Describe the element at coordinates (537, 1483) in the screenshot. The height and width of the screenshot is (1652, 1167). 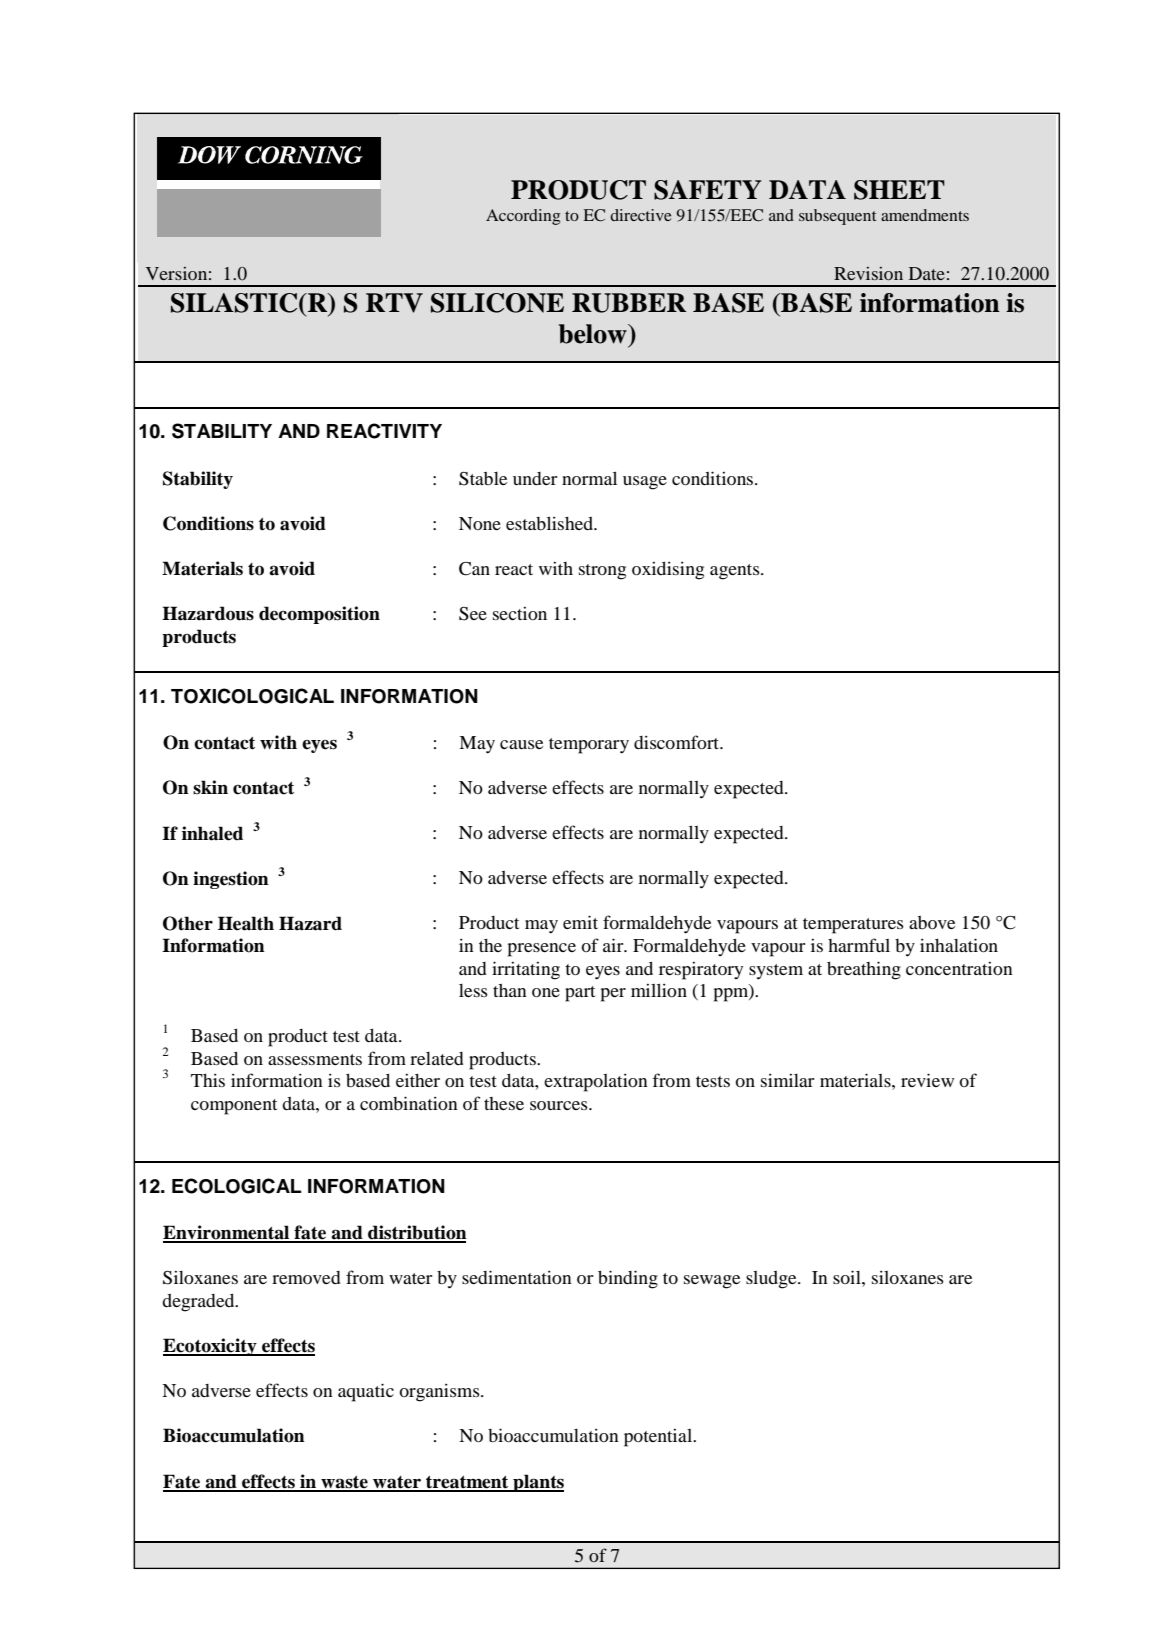
I see `plants` at that location.
